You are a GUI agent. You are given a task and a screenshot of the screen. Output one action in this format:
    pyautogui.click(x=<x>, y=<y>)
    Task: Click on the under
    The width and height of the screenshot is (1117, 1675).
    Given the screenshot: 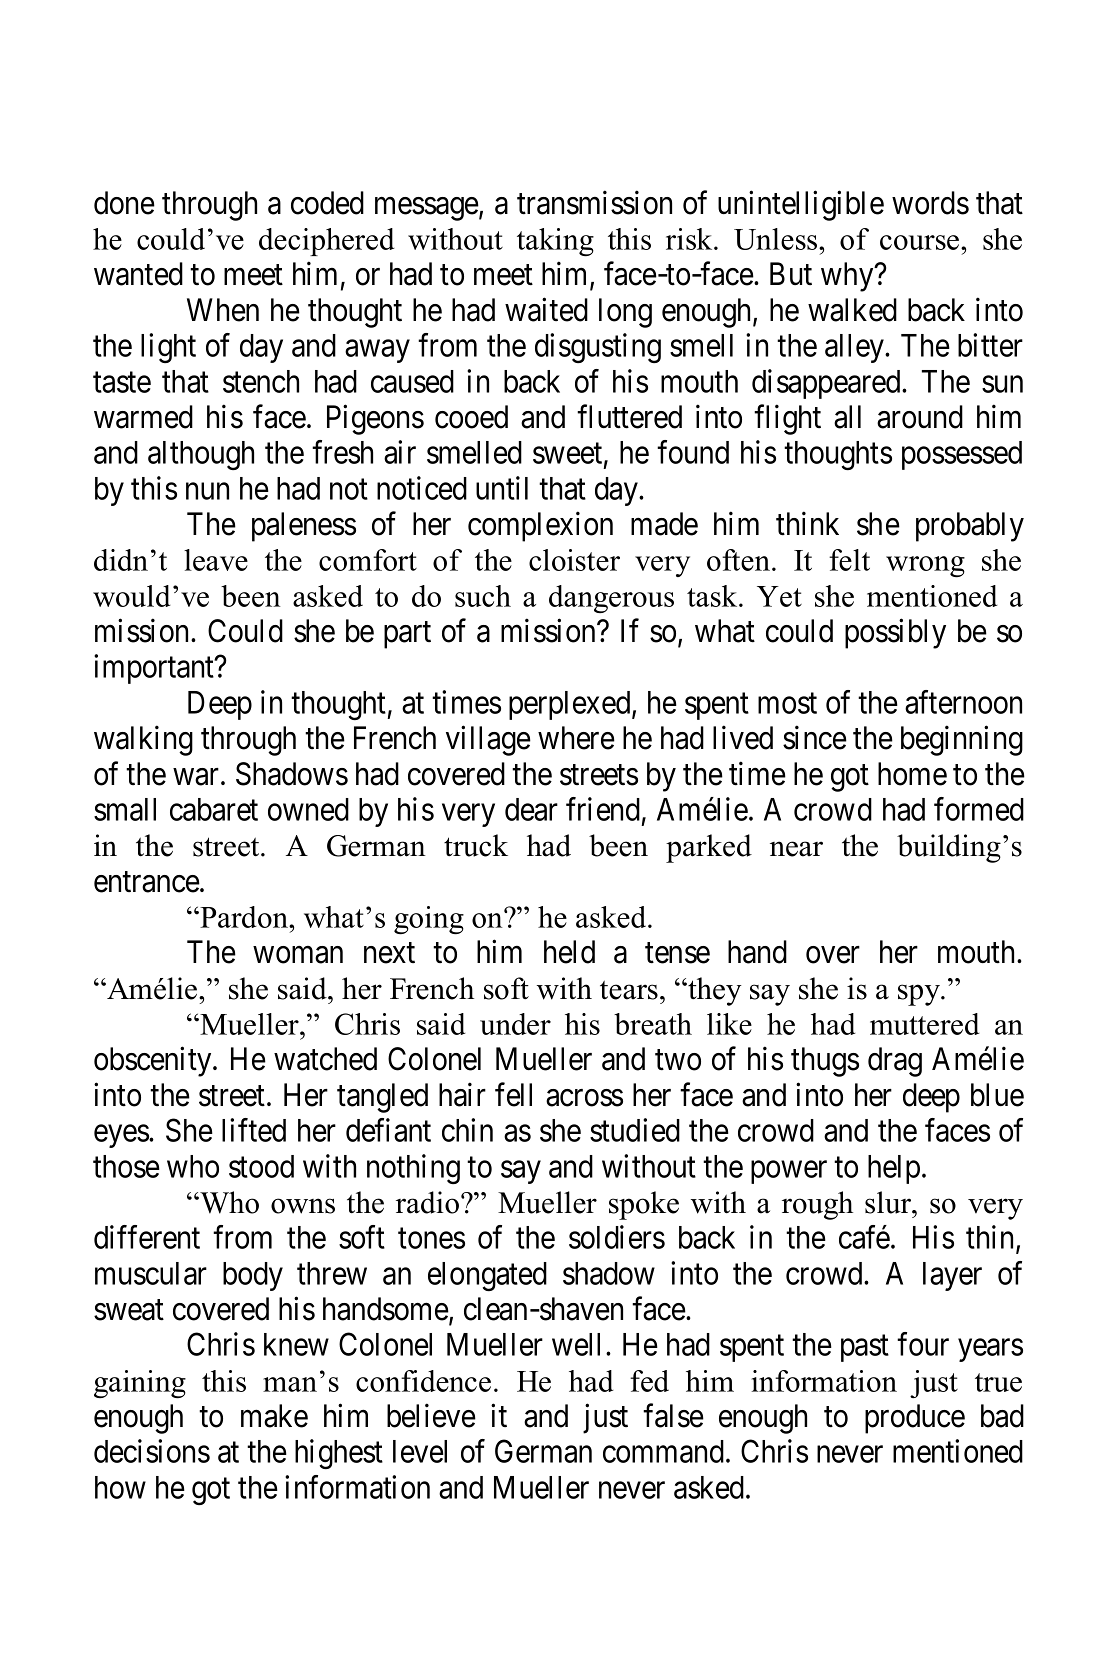 What is the action you would take?
    pyautogui.click(x=515, y=1024)
